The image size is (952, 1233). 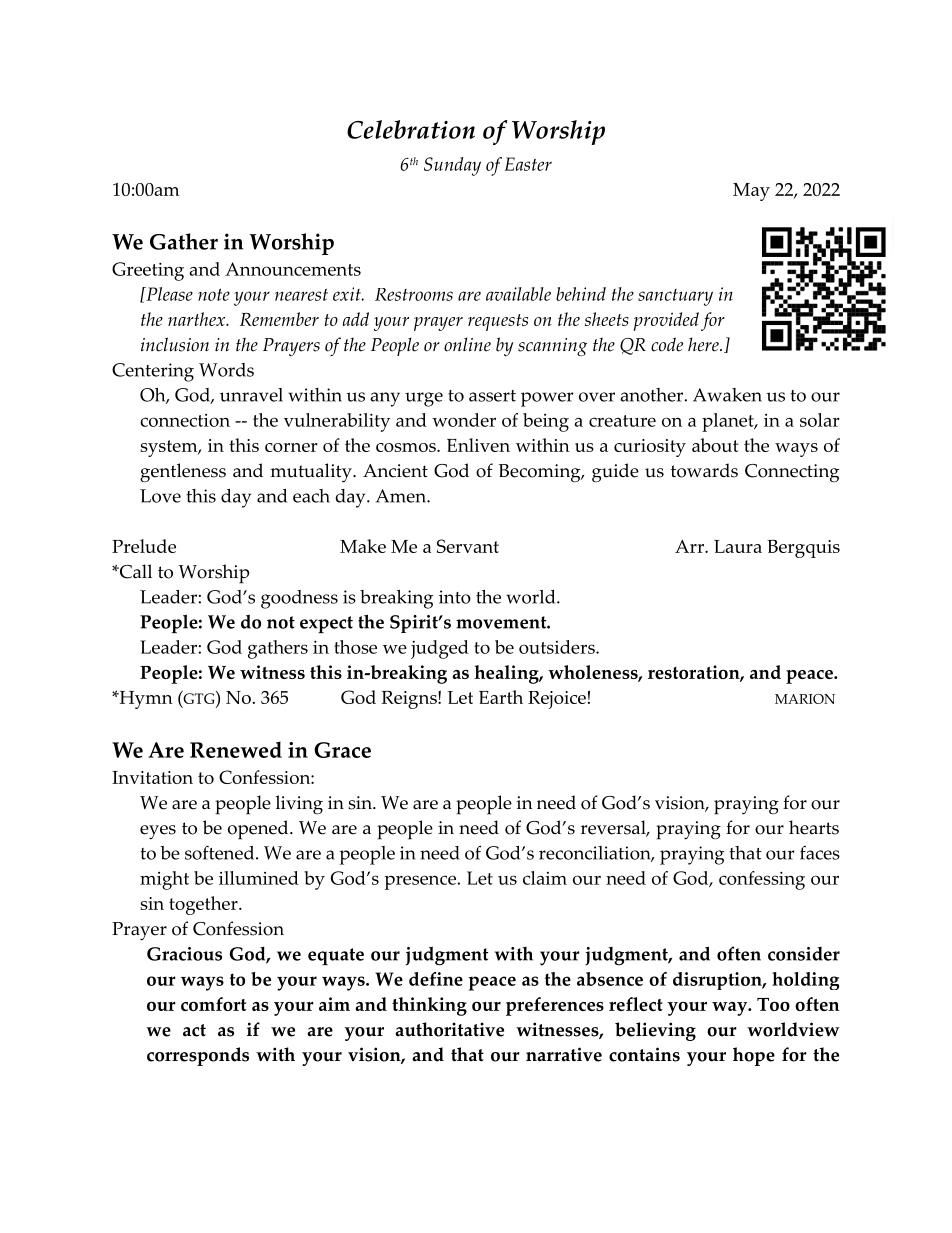 What do you see at coordinates (236, 749) in the screenshot?
I see `Renewed` at bounding box center [236, 749].
